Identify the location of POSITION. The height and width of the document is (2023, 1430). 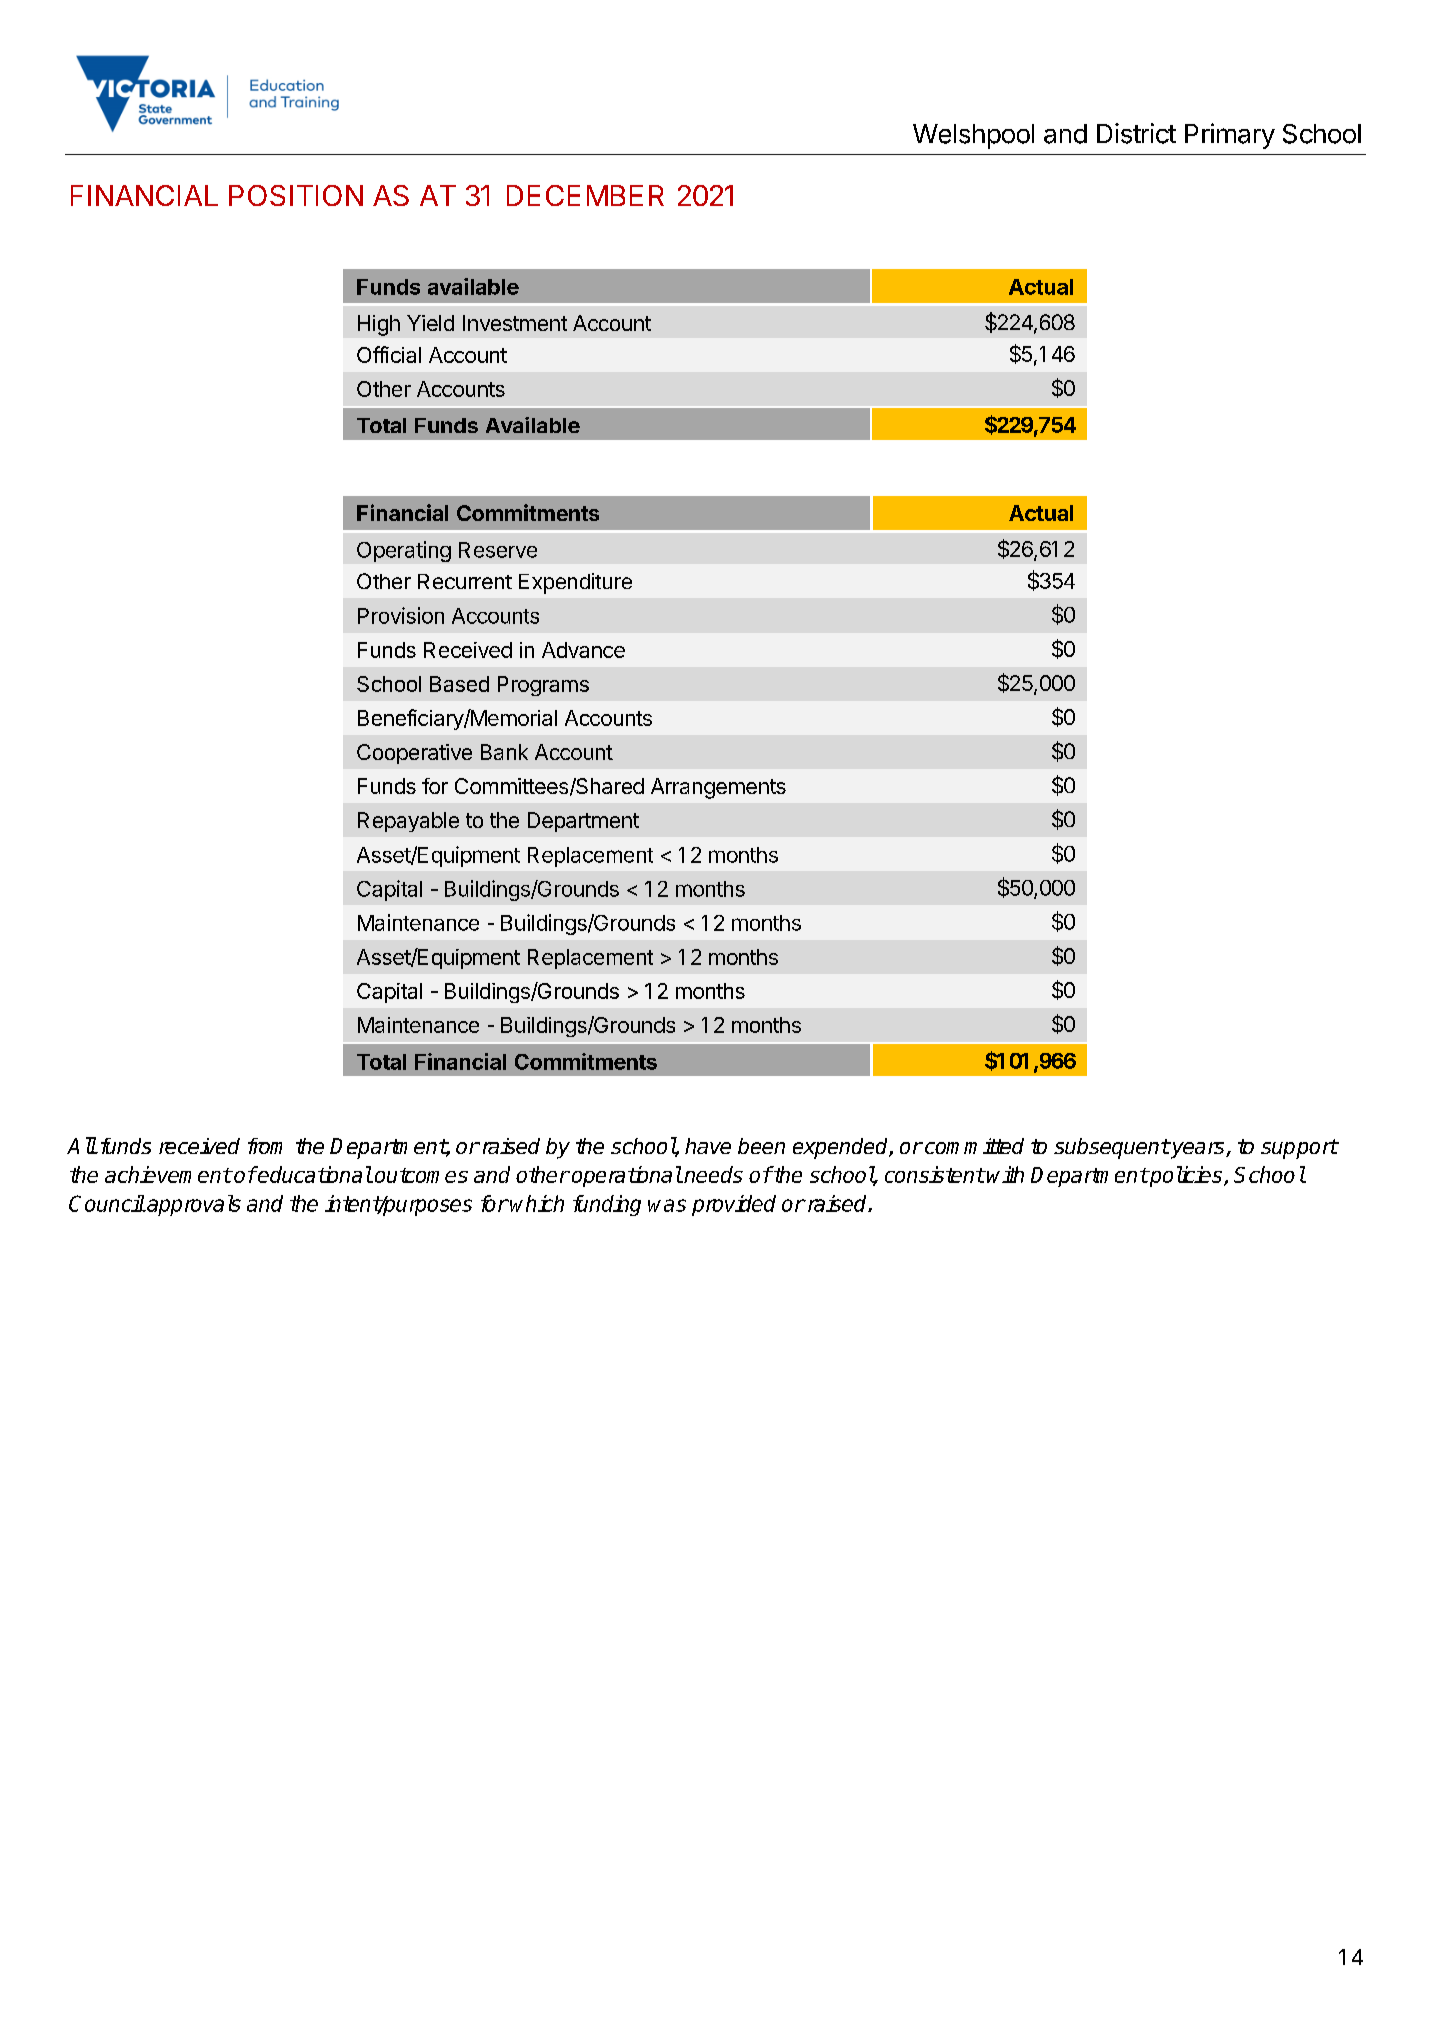
(296, 195).
